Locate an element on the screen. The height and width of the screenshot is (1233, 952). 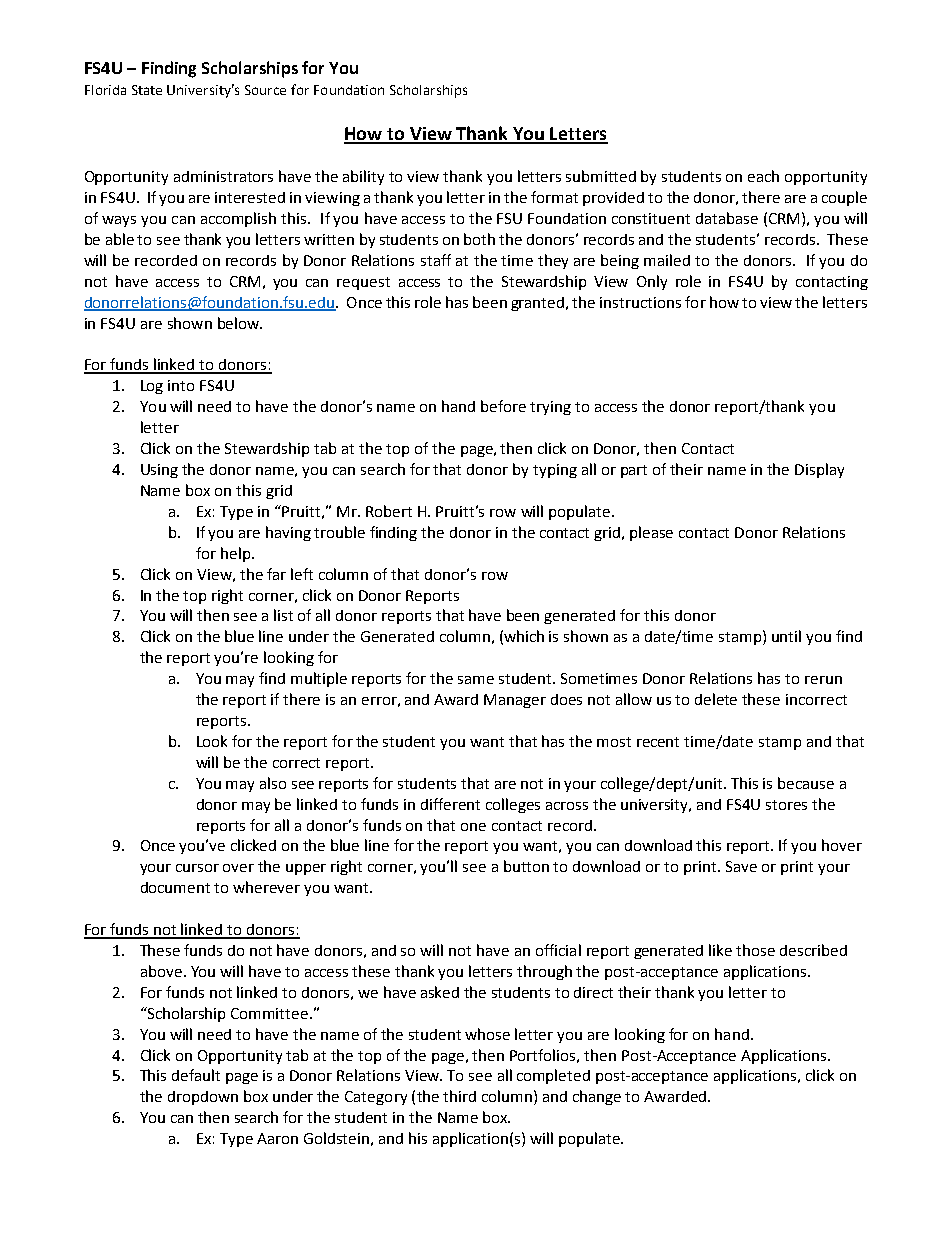
State is located at coordinates (147, 90).
